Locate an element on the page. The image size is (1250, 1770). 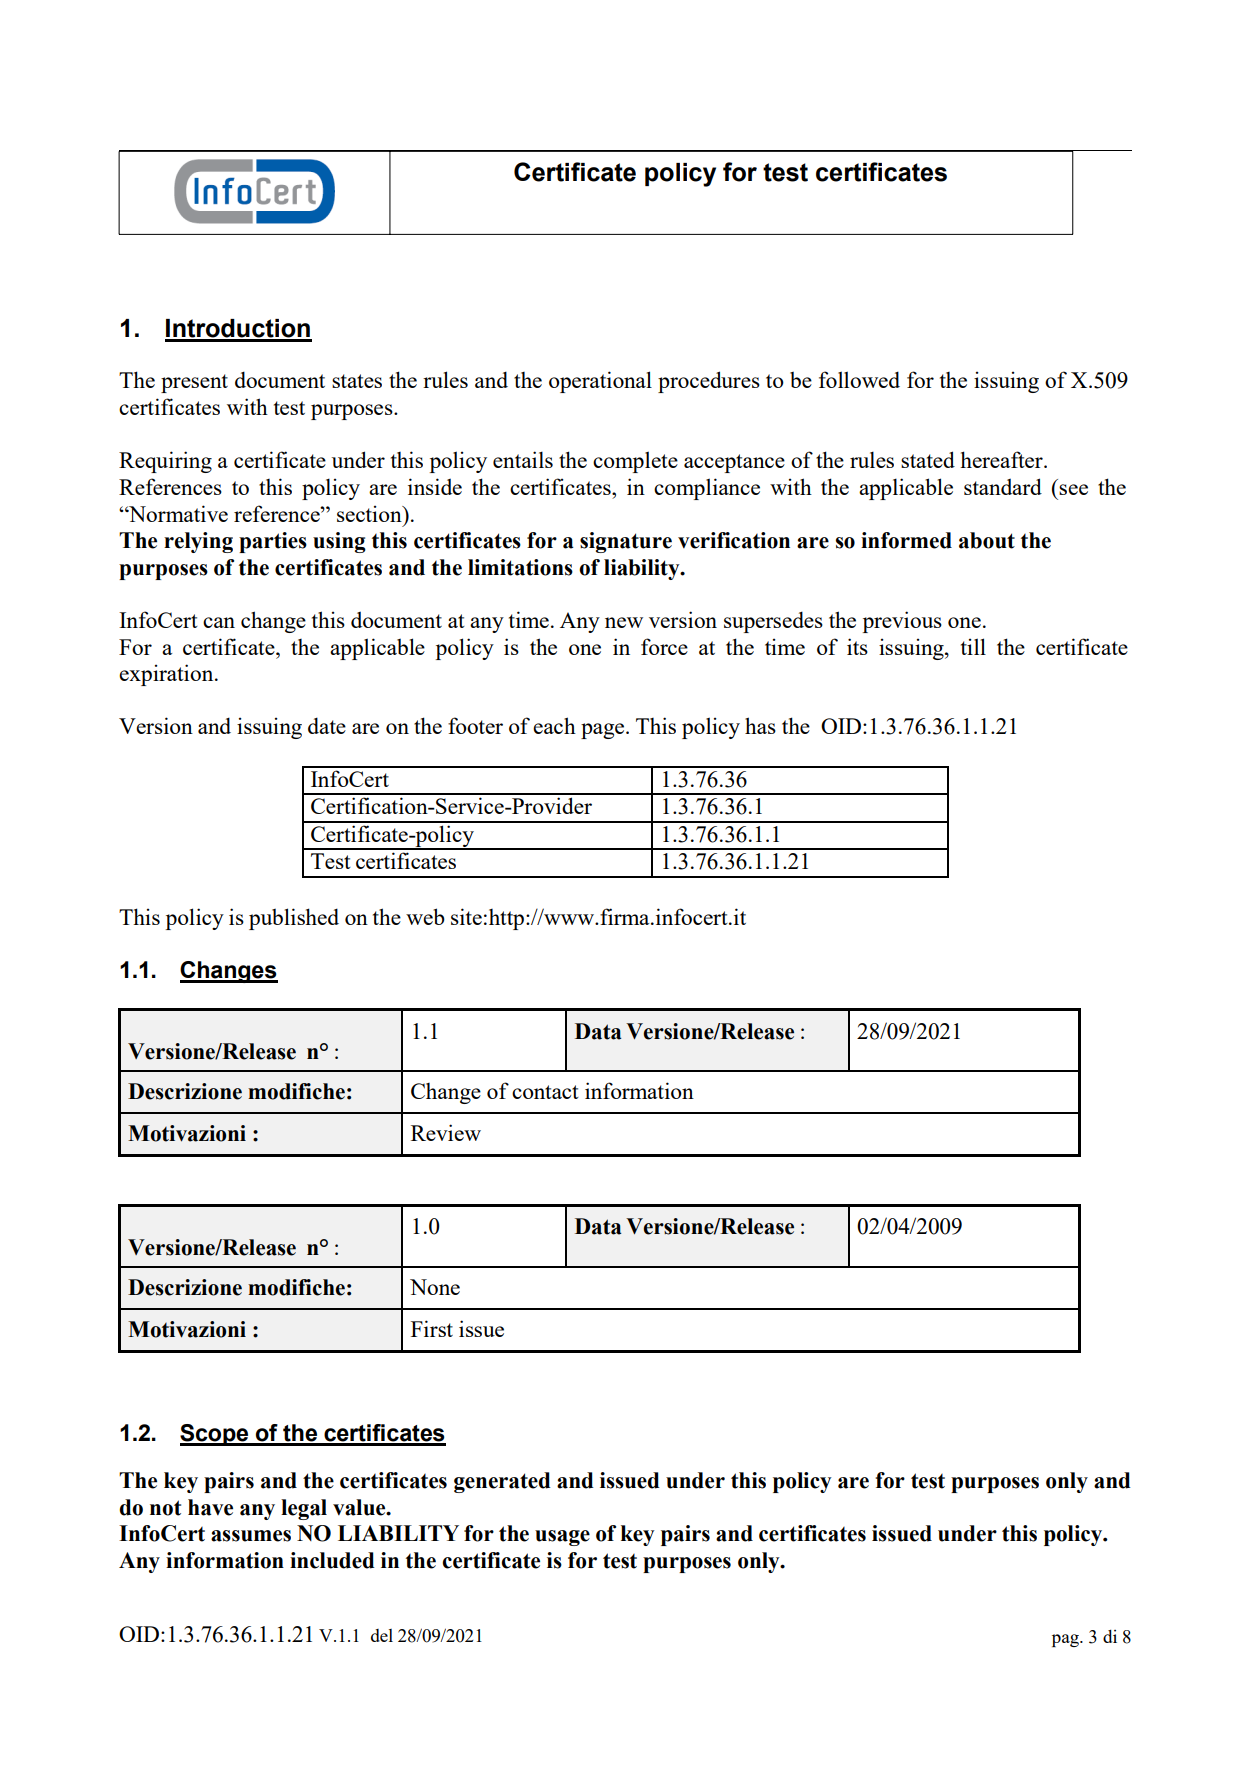
stated is located at coordinates (928, 459).
